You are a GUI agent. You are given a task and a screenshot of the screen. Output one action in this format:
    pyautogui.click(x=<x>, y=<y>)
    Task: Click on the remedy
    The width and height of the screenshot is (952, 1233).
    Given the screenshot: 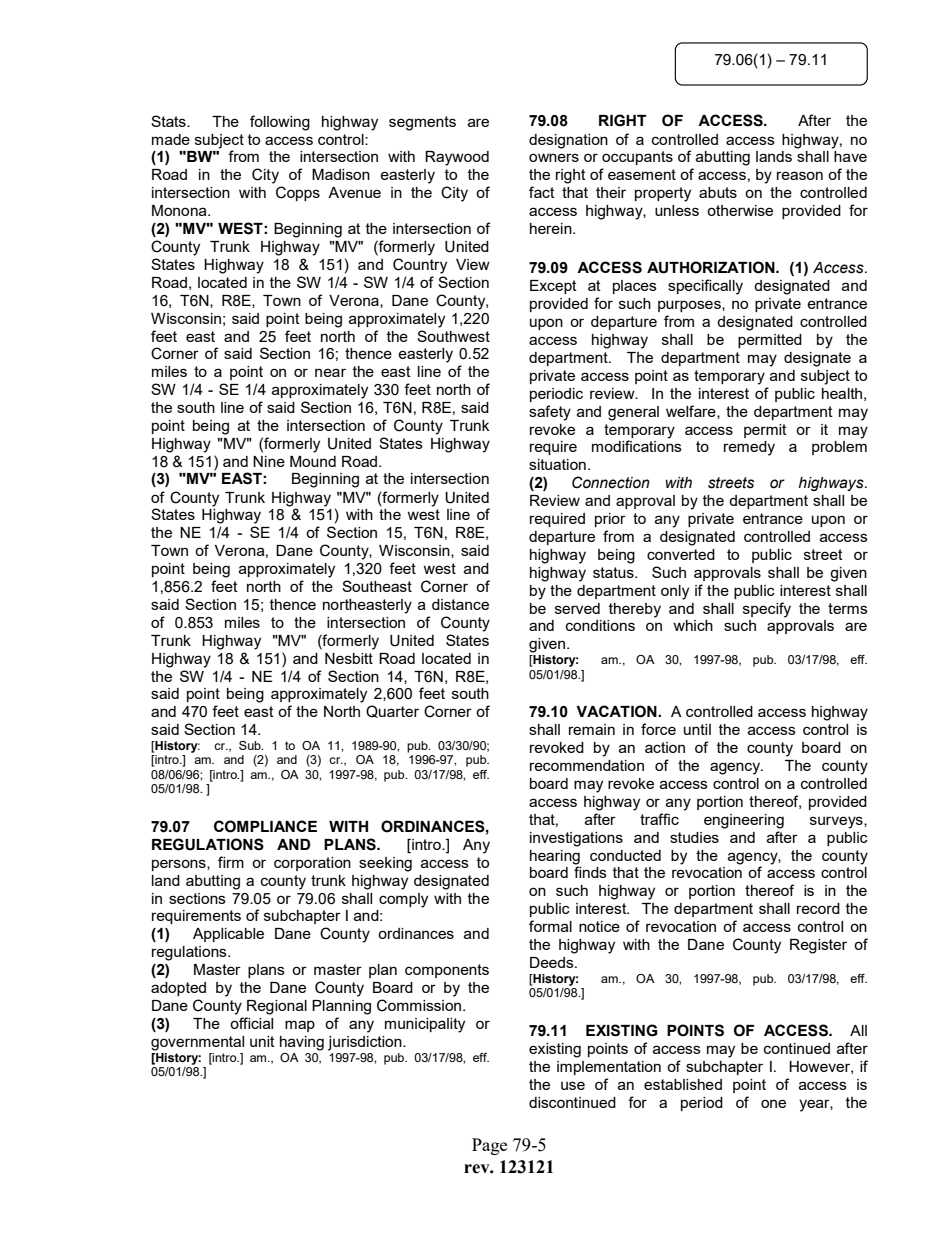 What is the action you would take?
    pyautogui.click(x=749, y=448)
